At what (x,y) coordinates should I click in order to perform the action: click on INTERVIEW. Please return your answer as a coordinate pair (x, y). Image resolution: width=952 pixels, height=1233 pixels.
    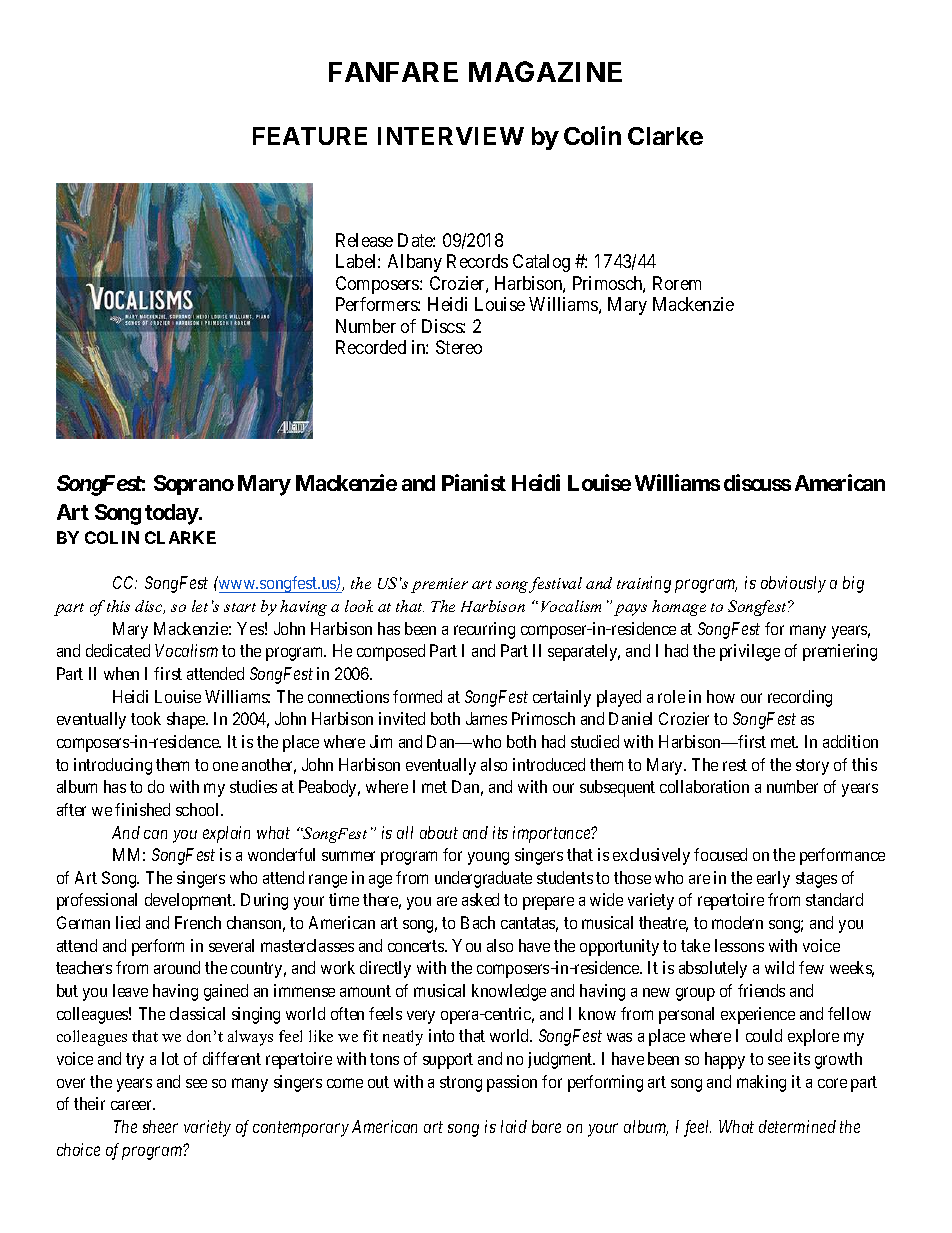
    Looking at the image, I should click on (451, 136).
